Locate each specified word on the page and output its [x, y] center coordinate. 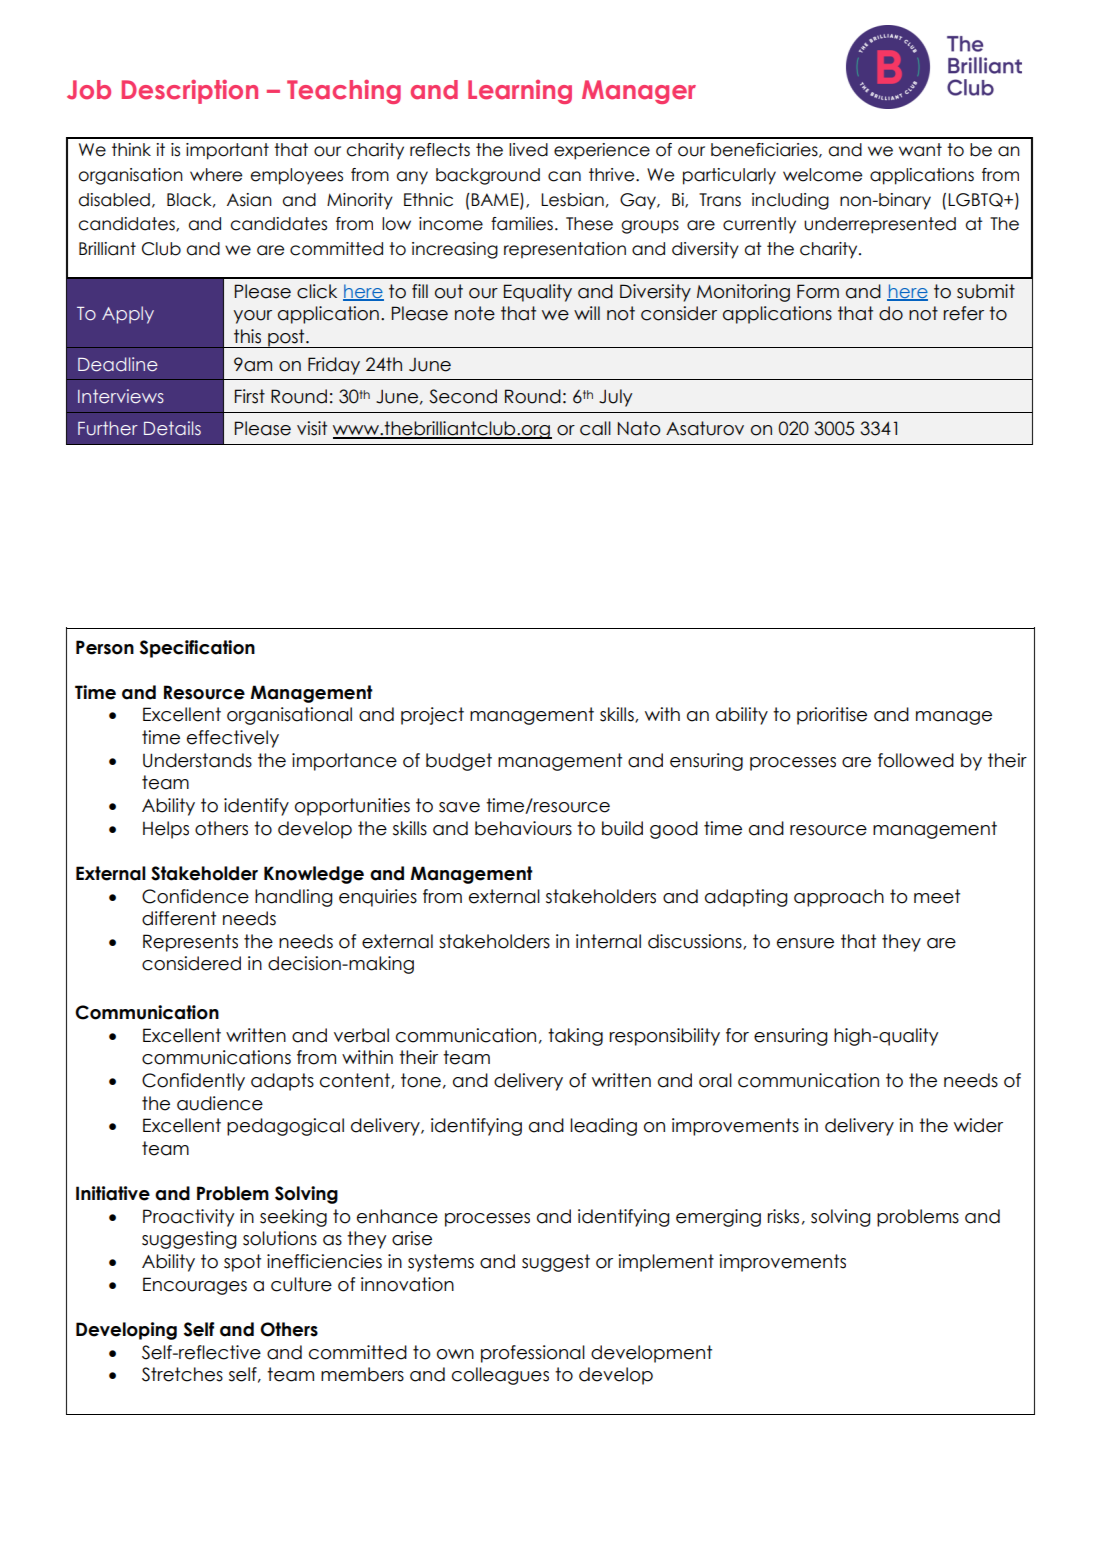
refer [964, 313]
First [250, 396]
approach [839, 898]
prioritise [832, 716]
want [920, 150]
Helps [166, 830]
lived [528, 150]
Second [463, 396]
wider [978, 1125]
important [227, 151]
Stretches [182, 1374]
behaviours [523, 828]
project [432, 716]
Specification [197, 649]
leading [603, 1127]
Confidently [193, 1082]
